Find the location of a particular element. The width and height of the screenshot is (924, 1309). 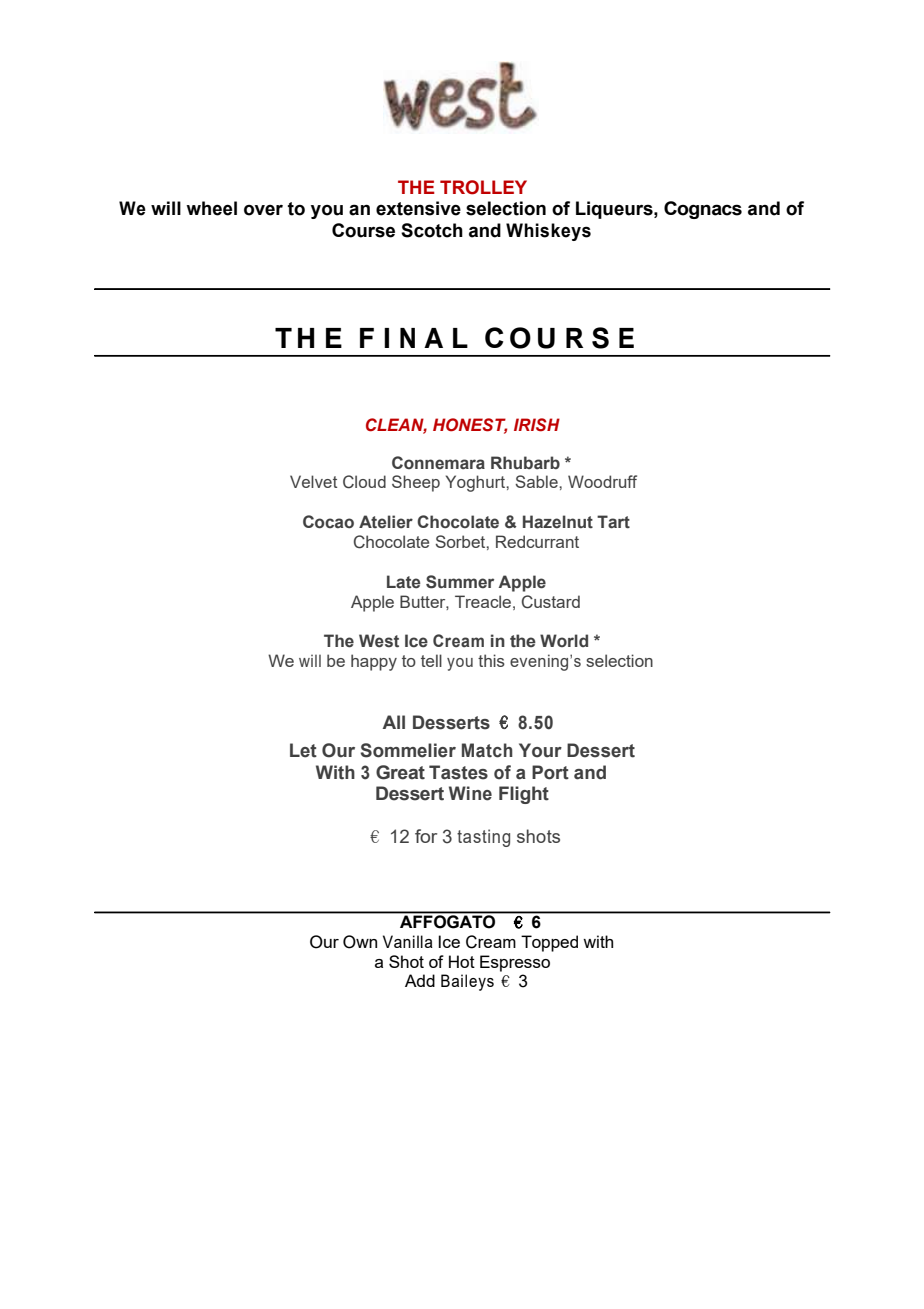

West is located at coordinates (379, 641).
